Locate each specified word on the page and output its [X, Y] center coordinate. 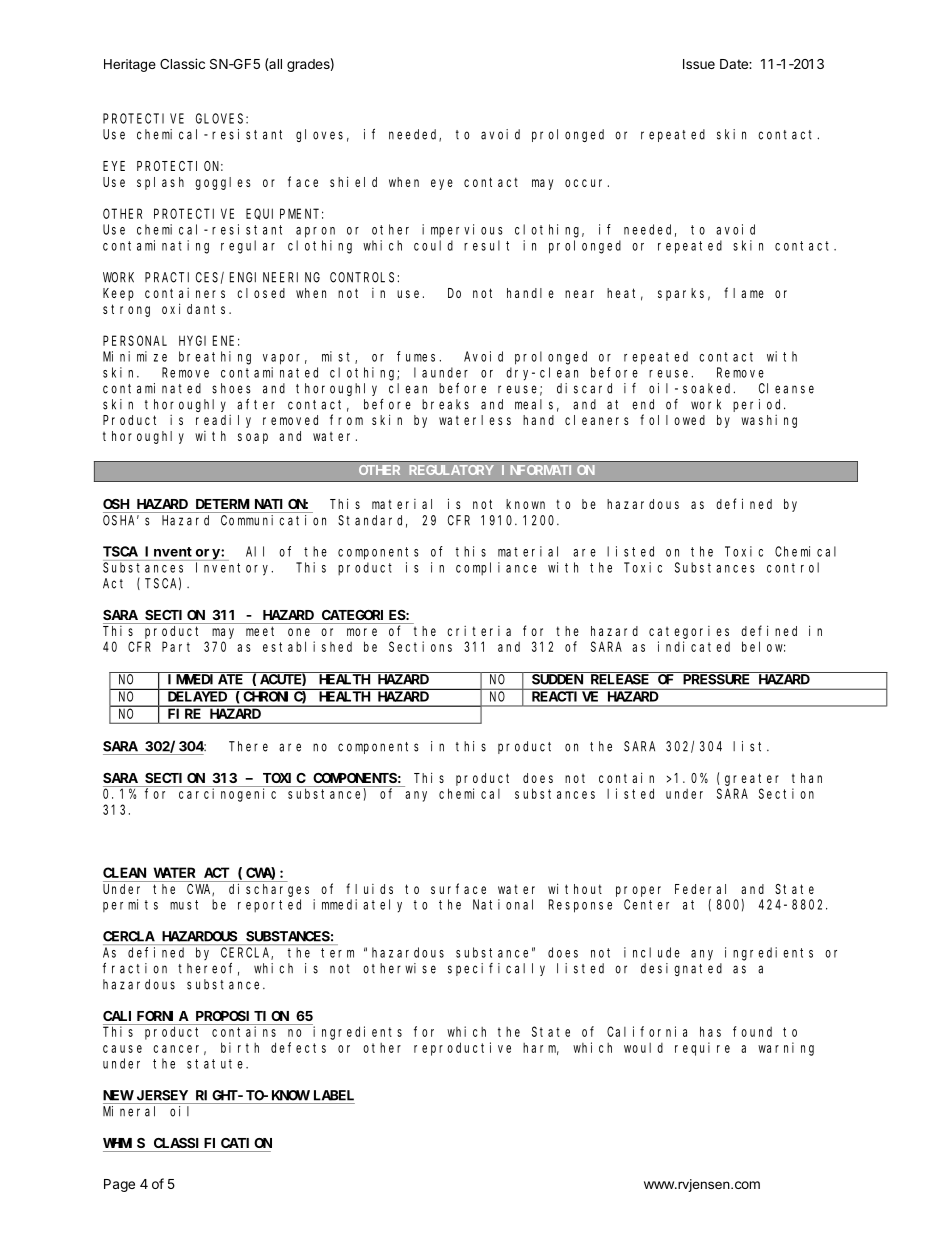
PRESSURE [716, 679]
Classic [182, 63]
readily [223, 421]
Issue [699, 64]
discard [584, 388]
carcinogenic [227, 795]
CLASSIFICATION [213, 1143]
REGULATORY [451, 470]
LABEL [334, 1095]
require [702, 1049]
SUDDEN [557, 679]
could [433, 245]
